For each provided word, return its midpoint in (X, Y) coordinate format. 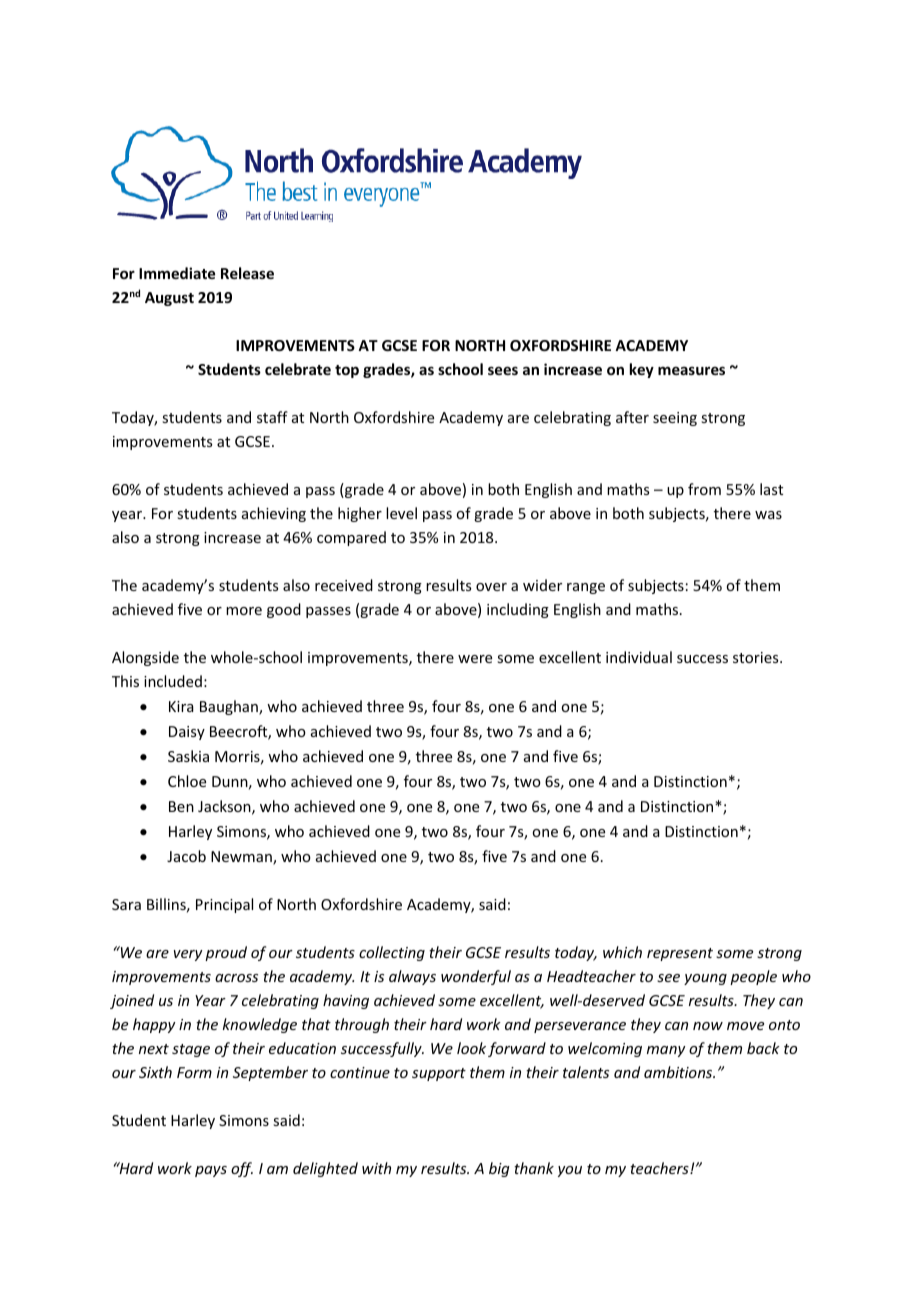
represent (680, 954)
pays (211, 1171)
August (169, 299)
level (401, 513)
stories (757, 657)
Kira (181, 706)
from (704, 489)
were (475, 659)
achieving (274, 514)
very (188, 955)
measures (691, 370)
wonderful (476, 977)
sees (503, 370)
